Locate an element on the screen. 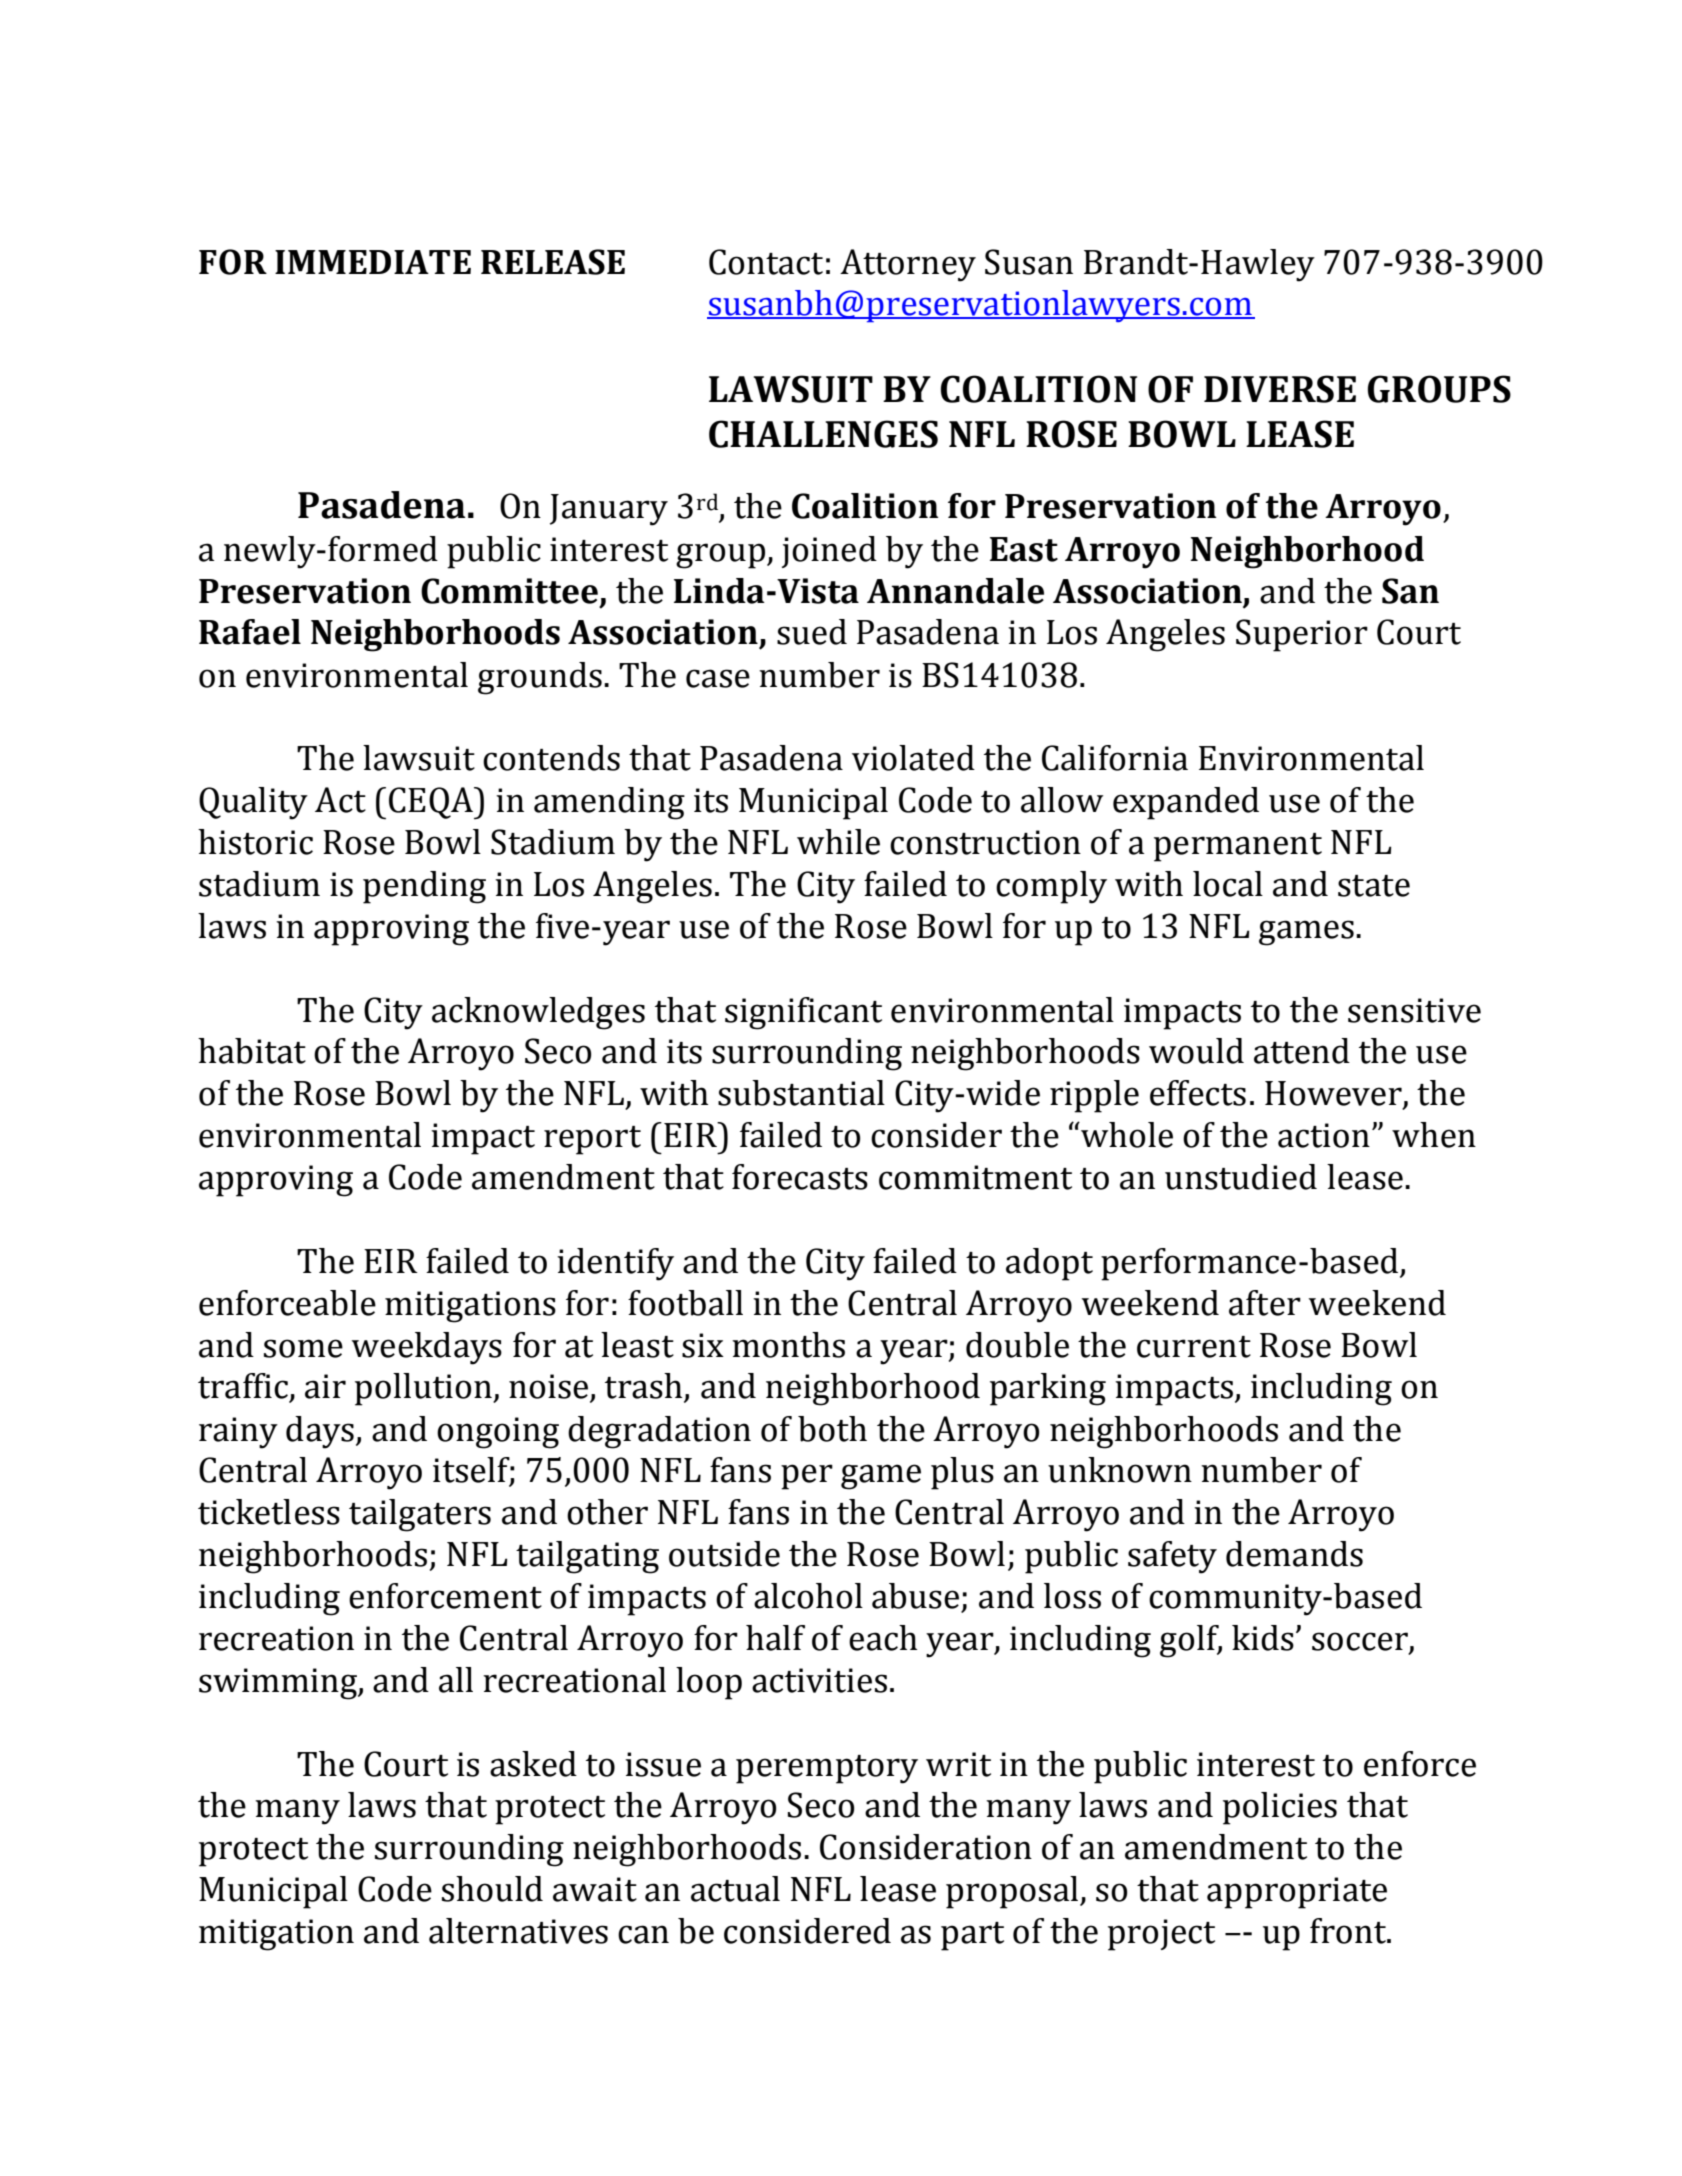 This screenshot has height=2176, width=1682. Superior is located at coordinates (1302, 635).
